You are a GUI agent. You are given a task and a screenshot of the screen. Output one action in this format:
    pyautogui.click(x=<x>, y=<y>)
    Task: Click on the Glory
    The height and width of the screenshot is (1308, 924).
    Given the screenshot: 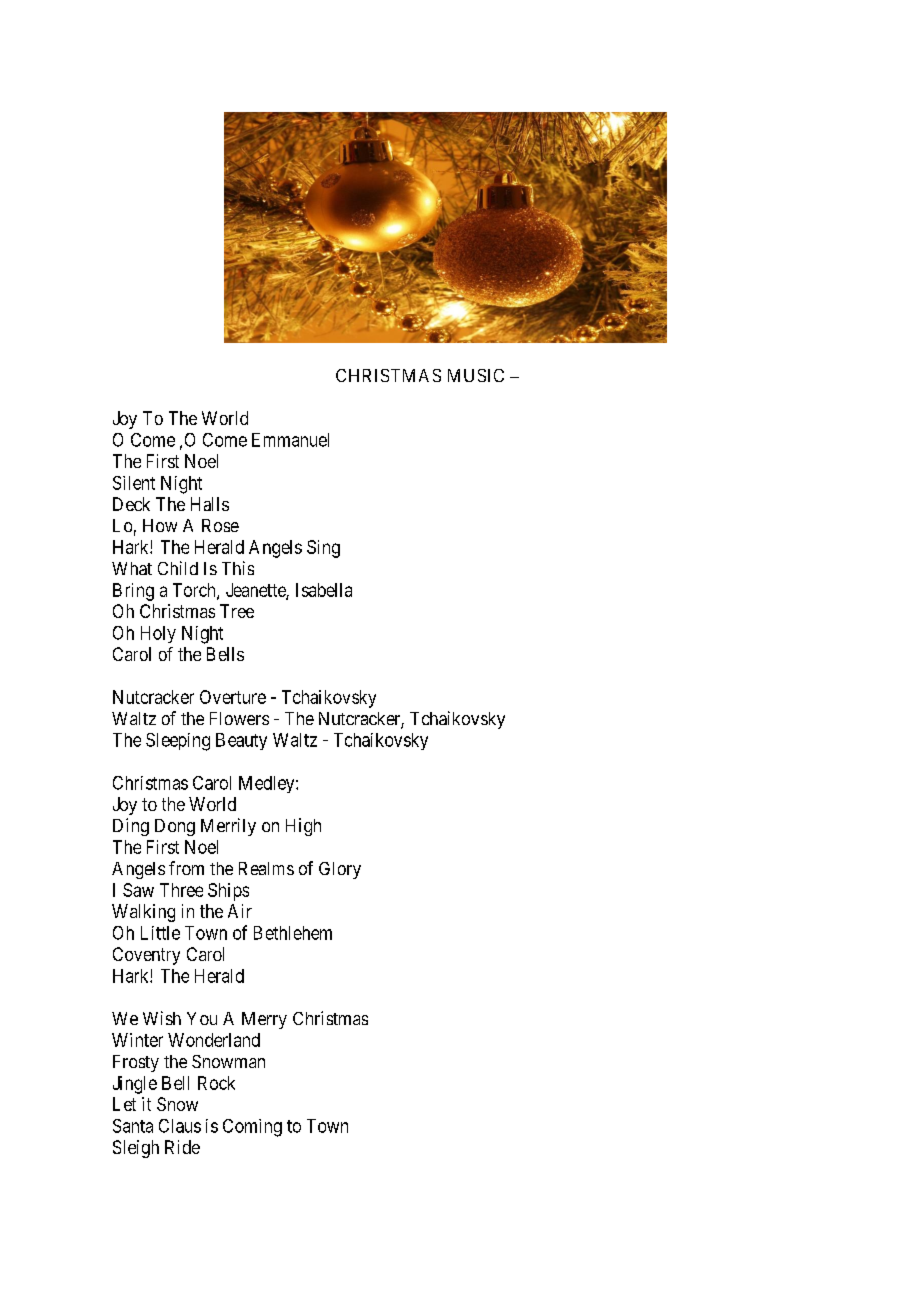 What is the action you would take?
    pyautogui.click(x=340, y=870)
